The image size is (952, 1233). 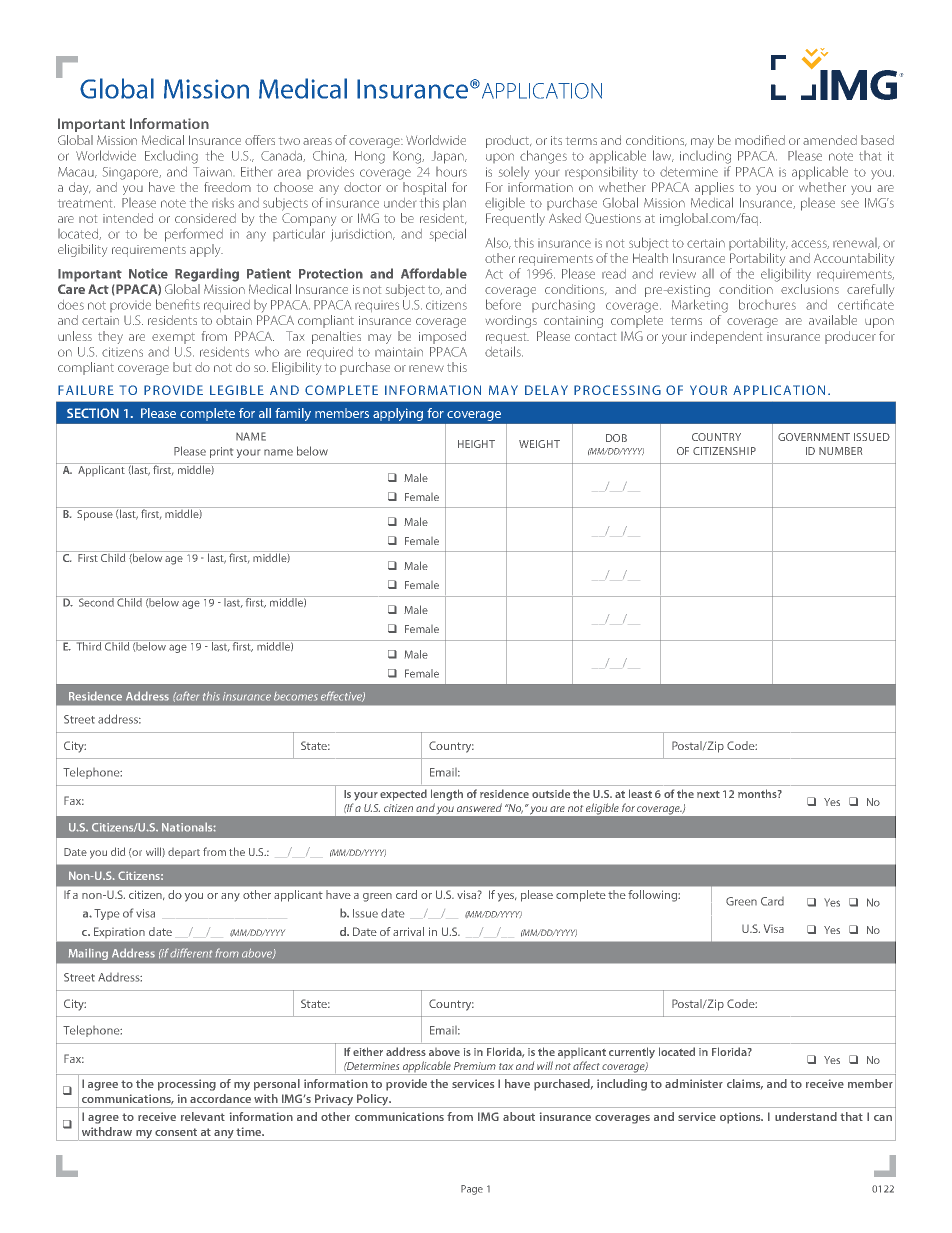 What do you see at coordinates (176, 1132) in the screenshot?
I see `consent` at bounding box center [176, 1132].
